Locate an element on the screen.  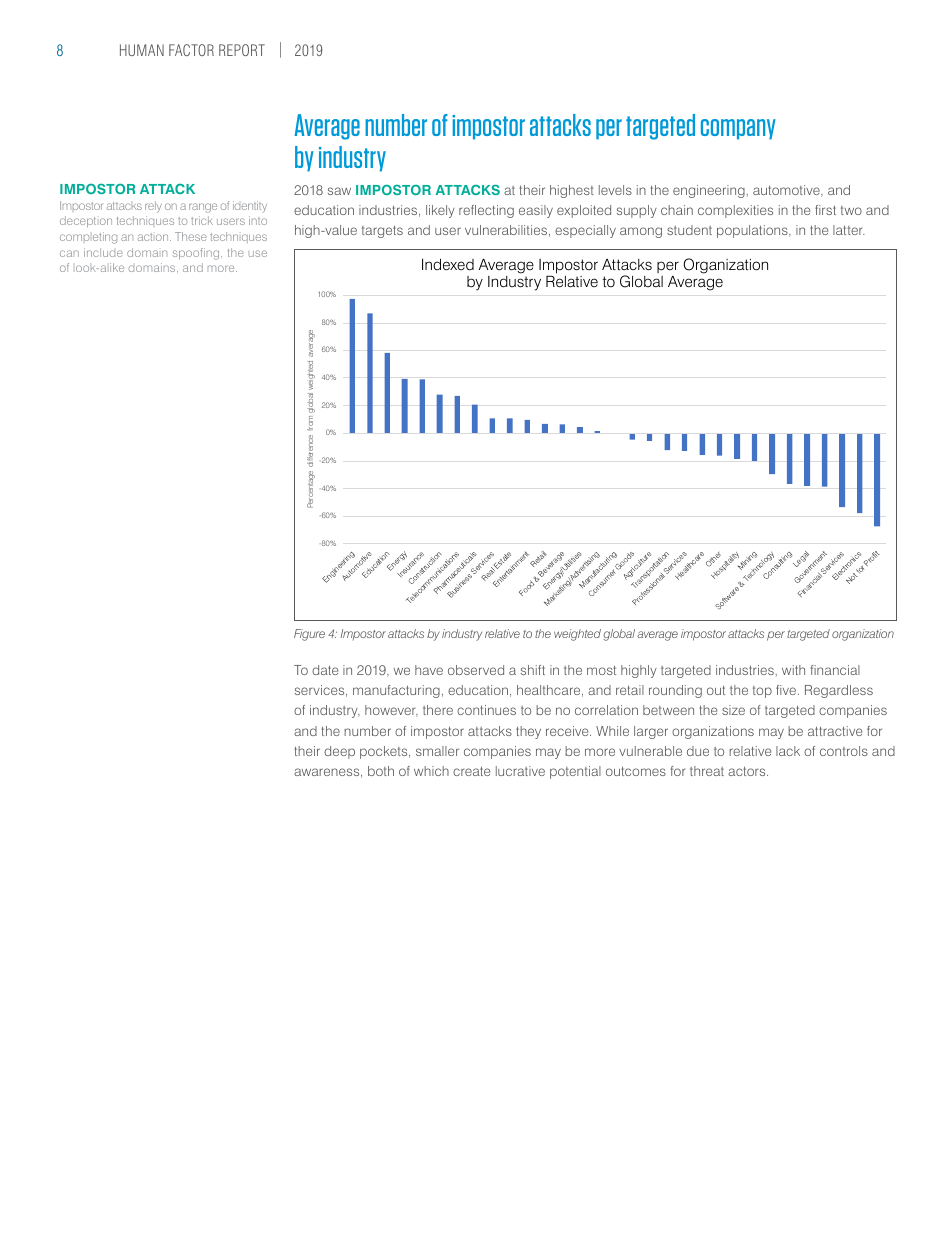
Figure is located at coordinates (309, 635).
